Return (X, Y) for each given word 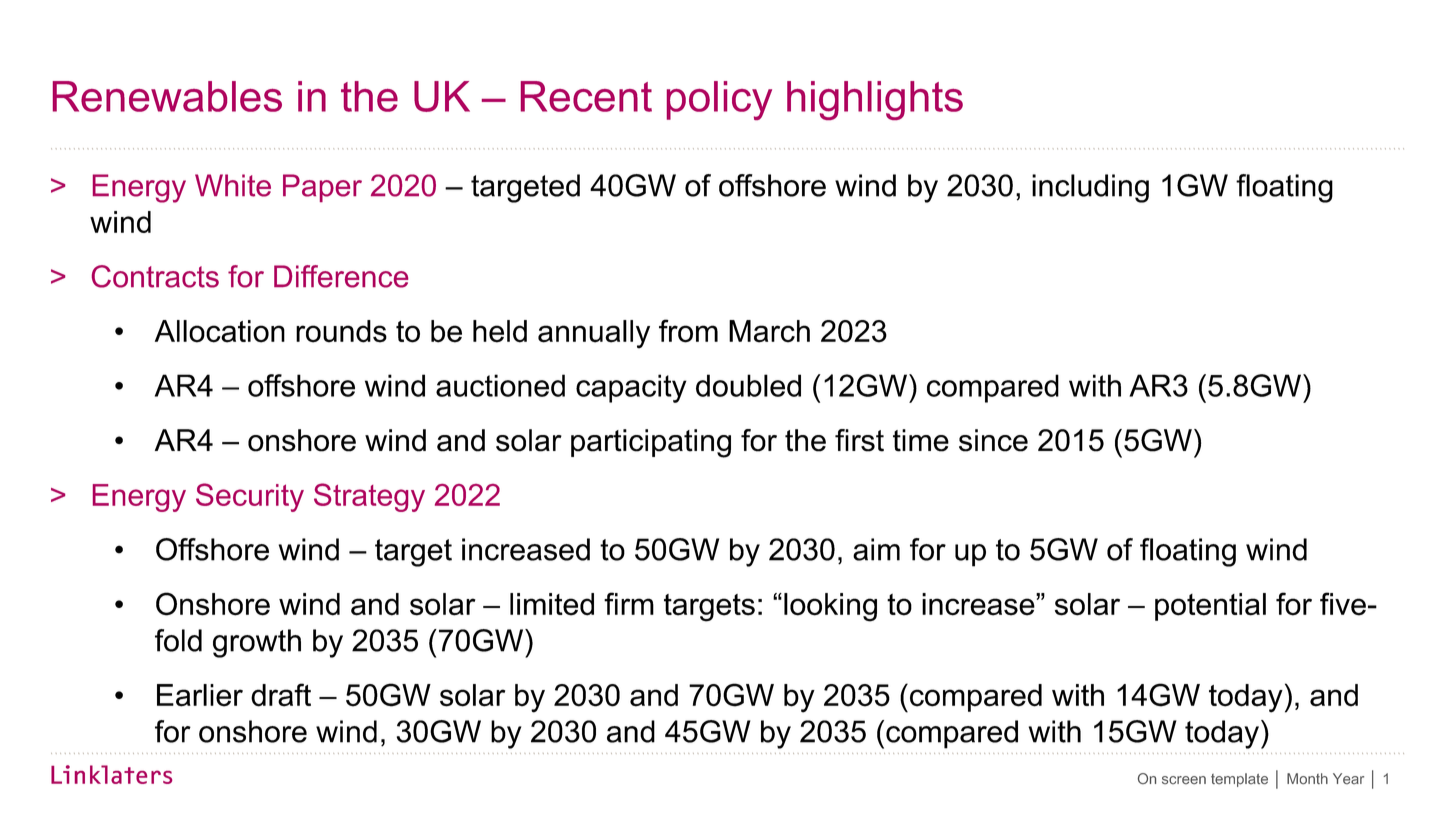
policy (719, 100)
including (1090, 188)
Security (250, 497)
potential (1210, 607)
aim (876, 549)
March (769, 331)
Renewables (167, 96)
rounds (341, 331)
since (993, 440)
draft (281, 695)
